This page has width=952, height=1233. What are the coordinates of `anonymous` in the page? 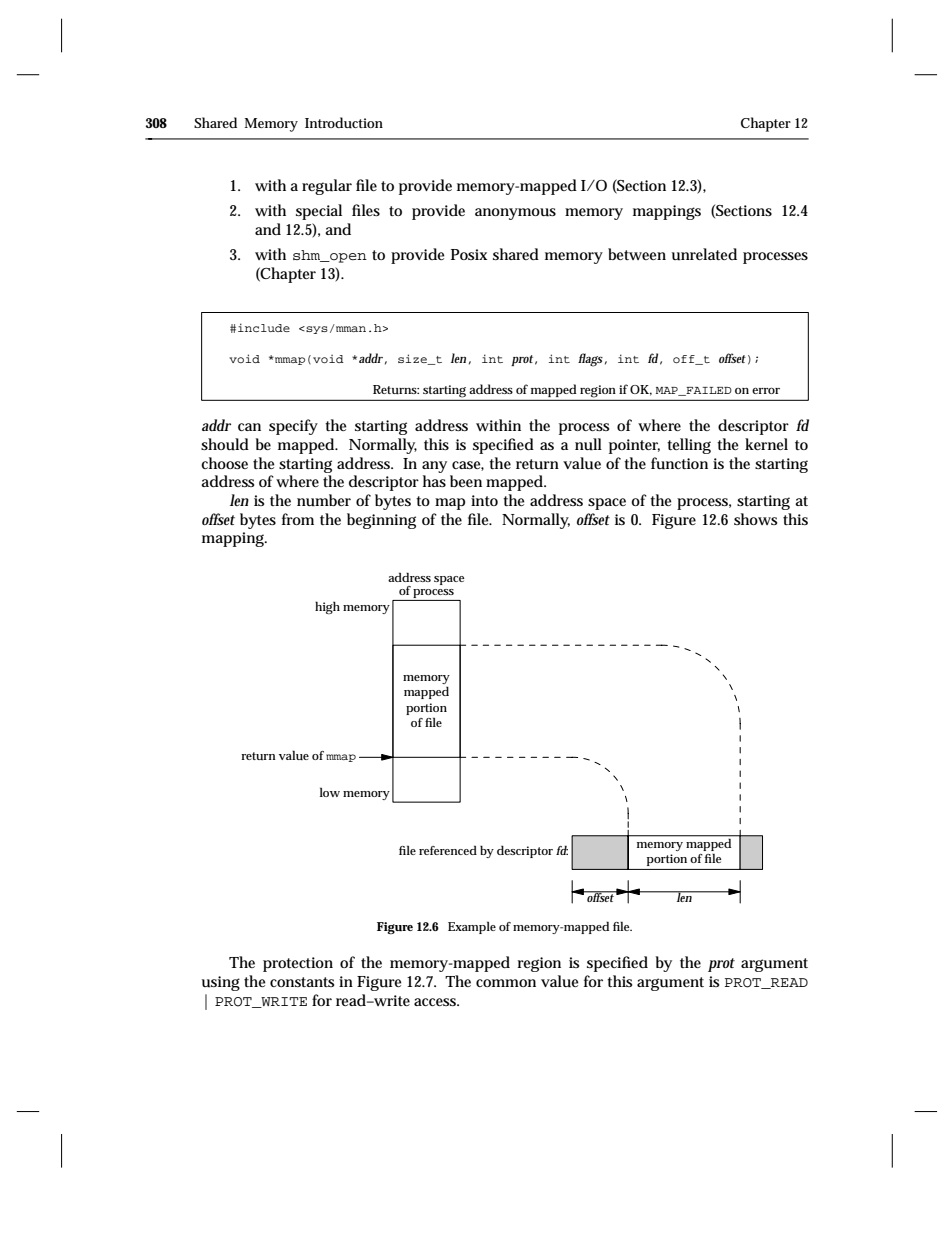 It's located at (515, 214).
